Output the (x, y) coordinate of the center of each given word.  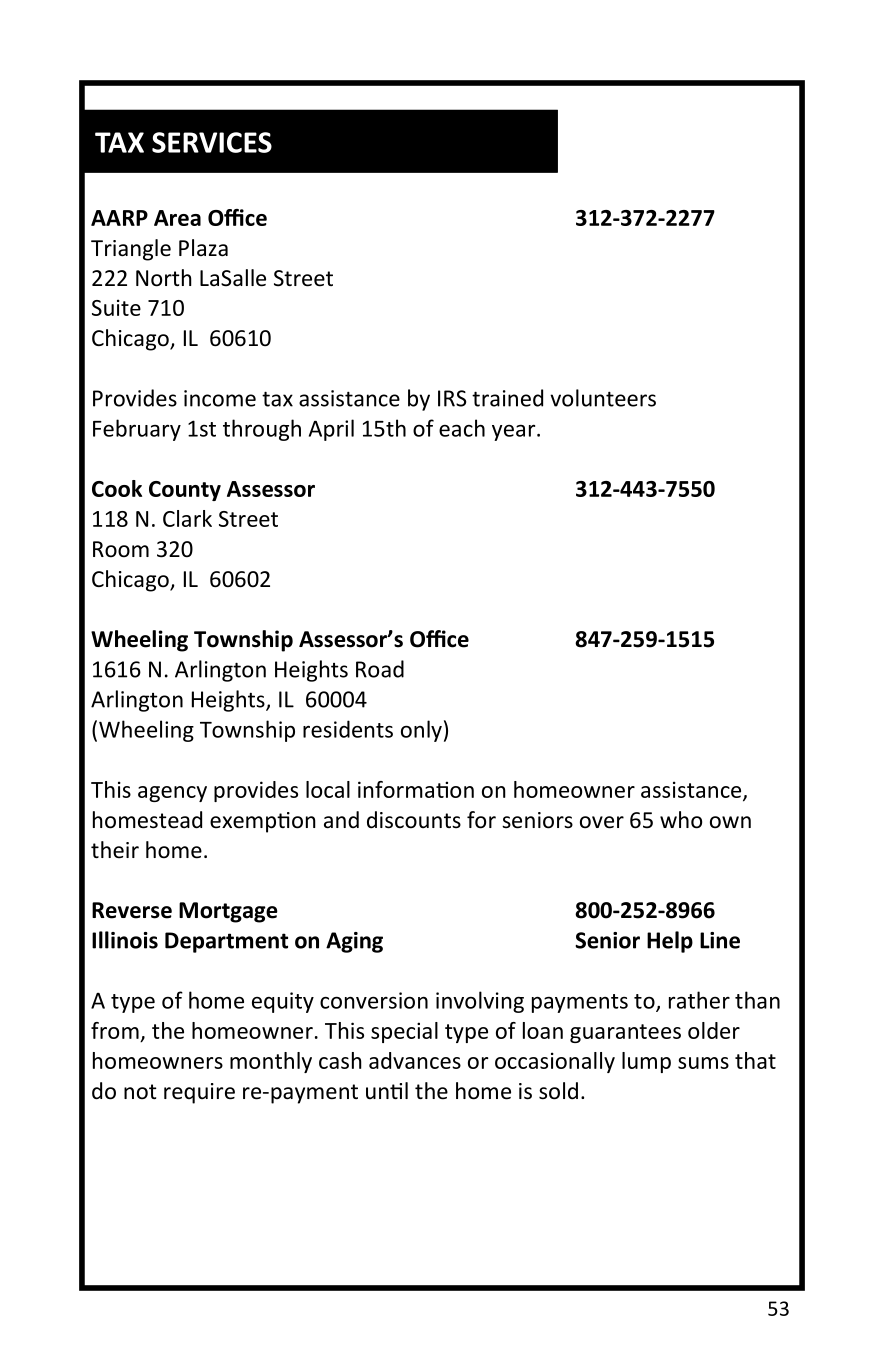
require (199, 1093)
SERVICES (212, 142)
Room (121, 549)
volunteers (603, 398)
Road (380, 669)
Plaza (203, 248)
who (681, 820)
